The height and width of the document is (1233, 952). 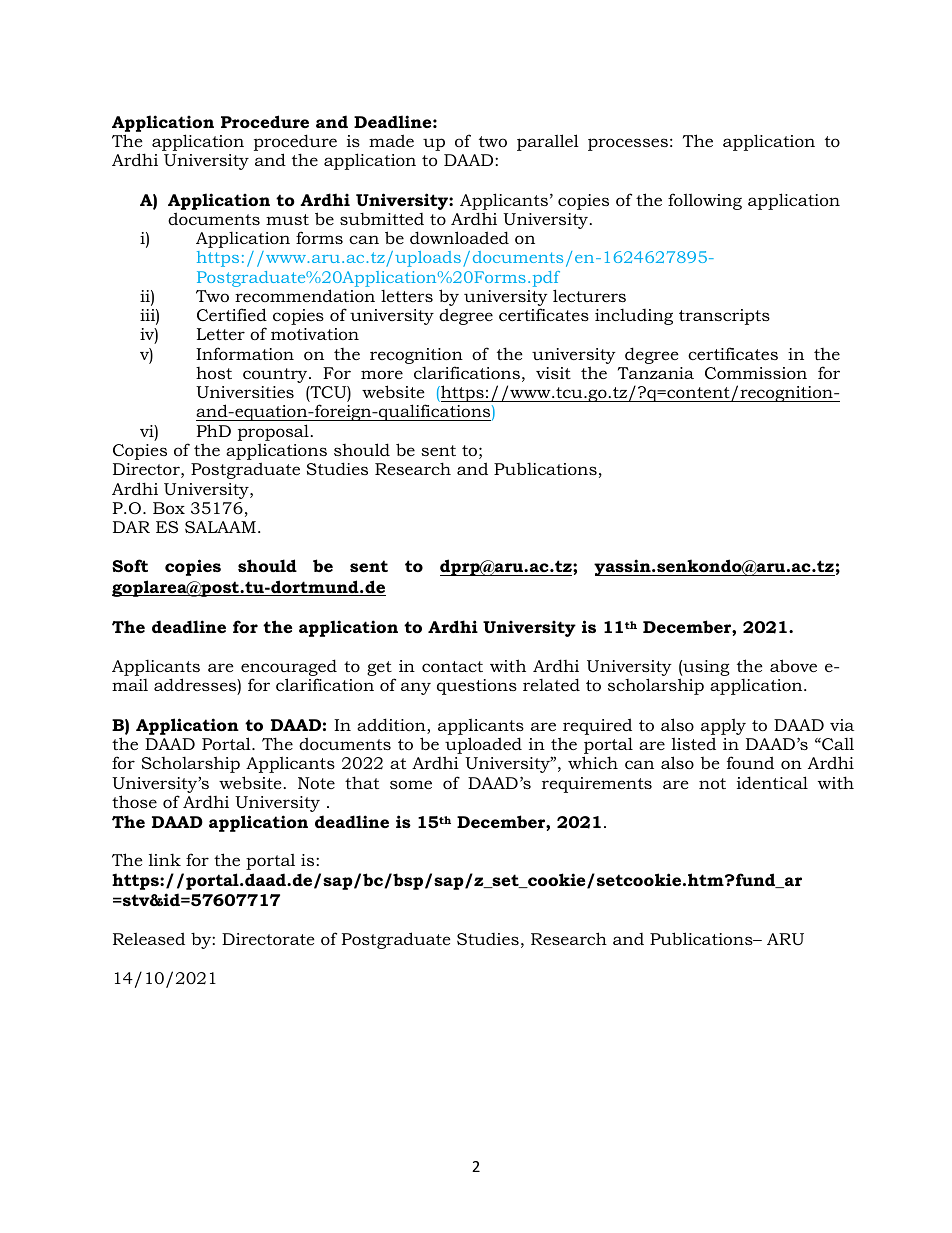 I want to click on contact, so click(x=452, y=666).
